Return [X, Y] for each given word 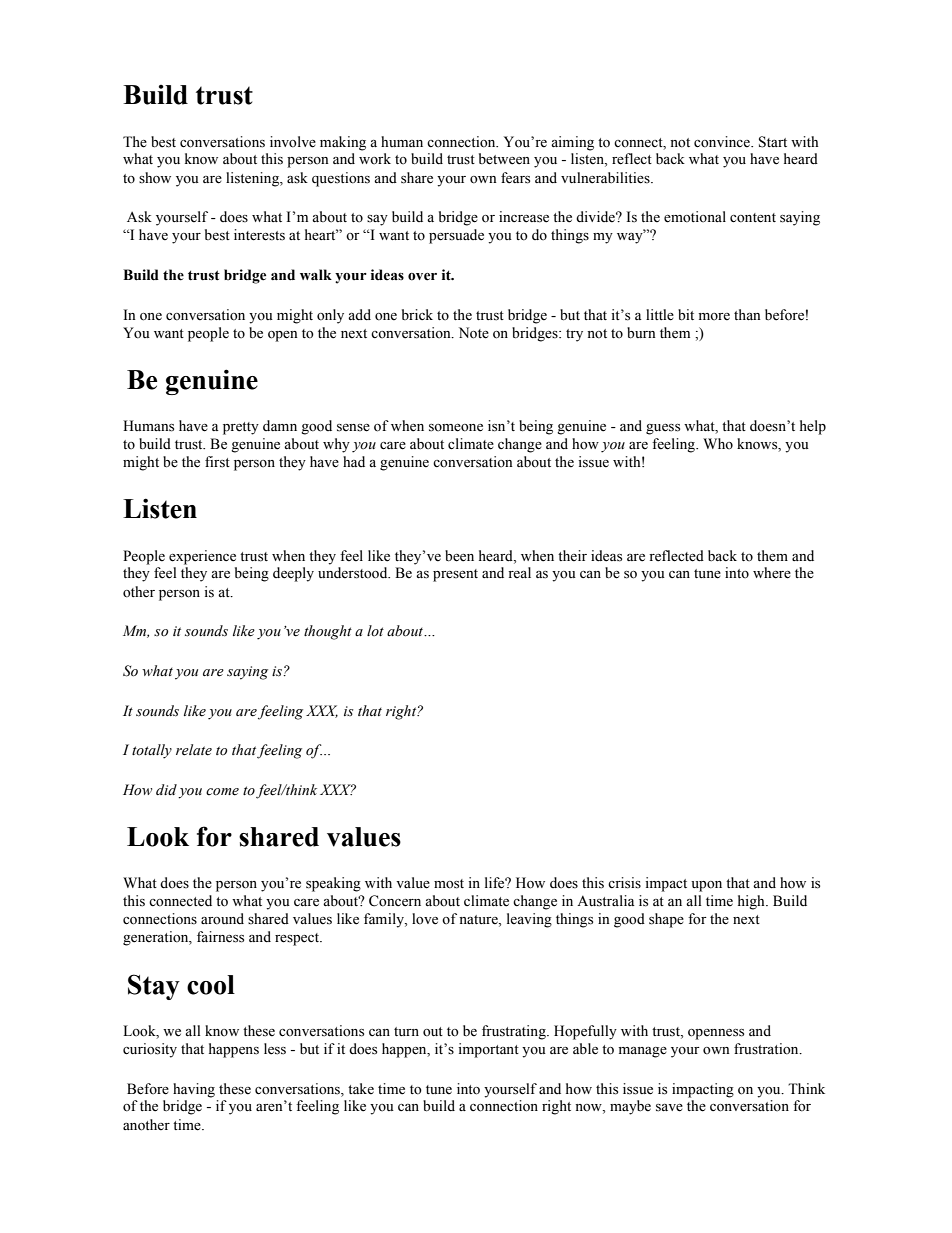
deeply [293, 574]
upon [706, 886]
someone [456, 428]
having [194, 1090]
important [488, 1050]
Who [718, 443]
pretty [241, 428]
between [504, 159]
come [222, 792]
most [449, 884]
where [772, 573]
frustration [767, 1049]
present [455, 575]
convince [723, 142]
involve [293, 142]
